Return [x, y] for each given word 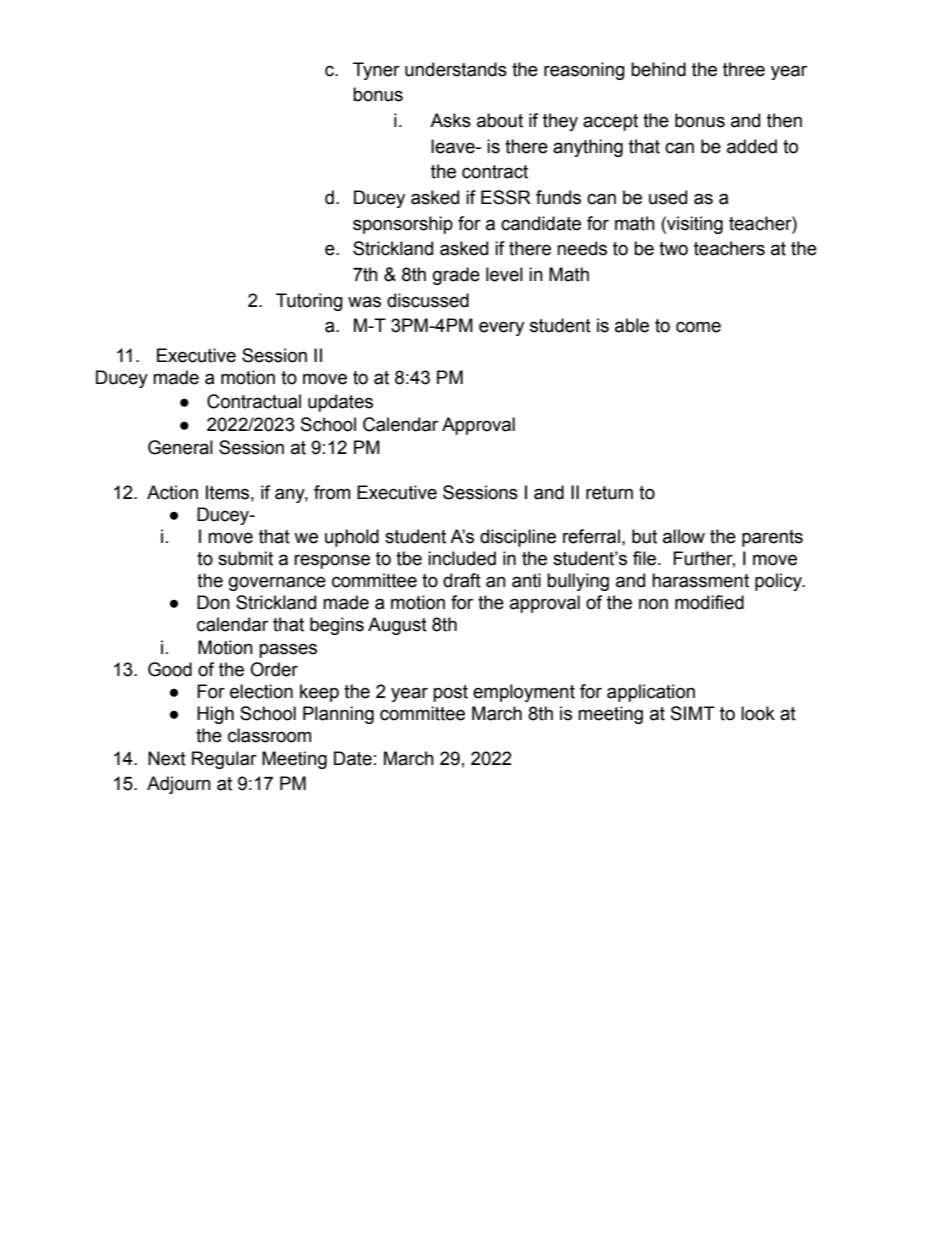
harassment [700, 580]
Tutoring [309, 302]
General [180, 447]
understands [456, 69]
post [450, 693]
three [744, 69]
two [673, 249]
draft [462, 580]
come [698, 327]
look [758, 713]
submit [245, 558]
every [501, 328]
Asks [450, 120]
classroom [269, 735]
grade [456, 276]
